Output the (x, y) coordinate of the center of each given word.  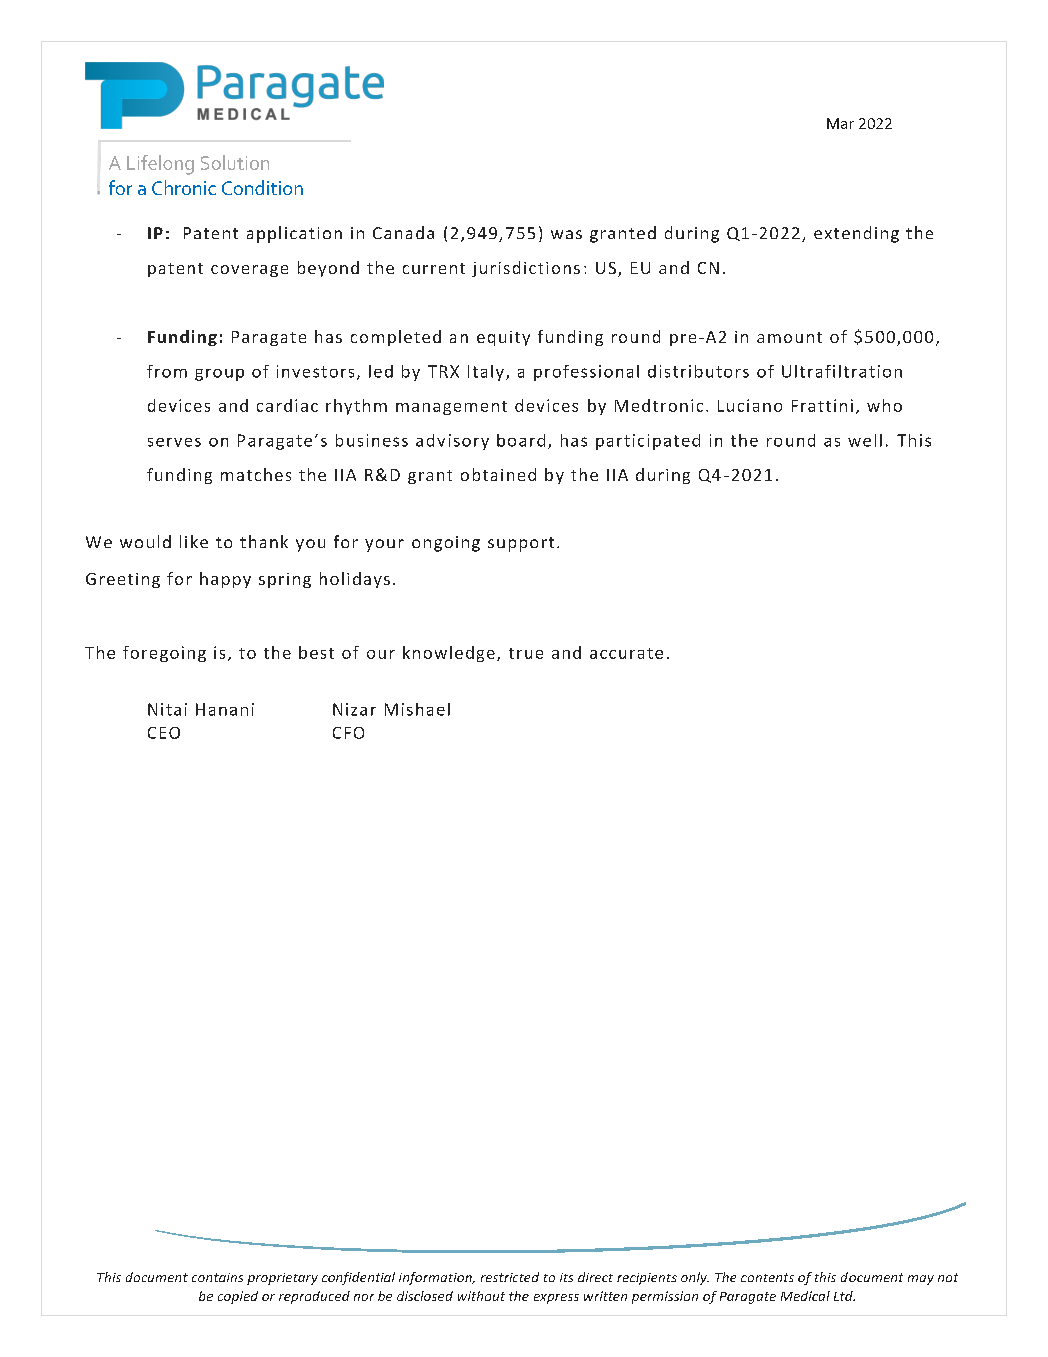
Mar (840, 123)
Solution (235, 162)
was (566, 234)
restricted (510, 1277)
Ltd (844, 1296)
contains (217, 1277)
